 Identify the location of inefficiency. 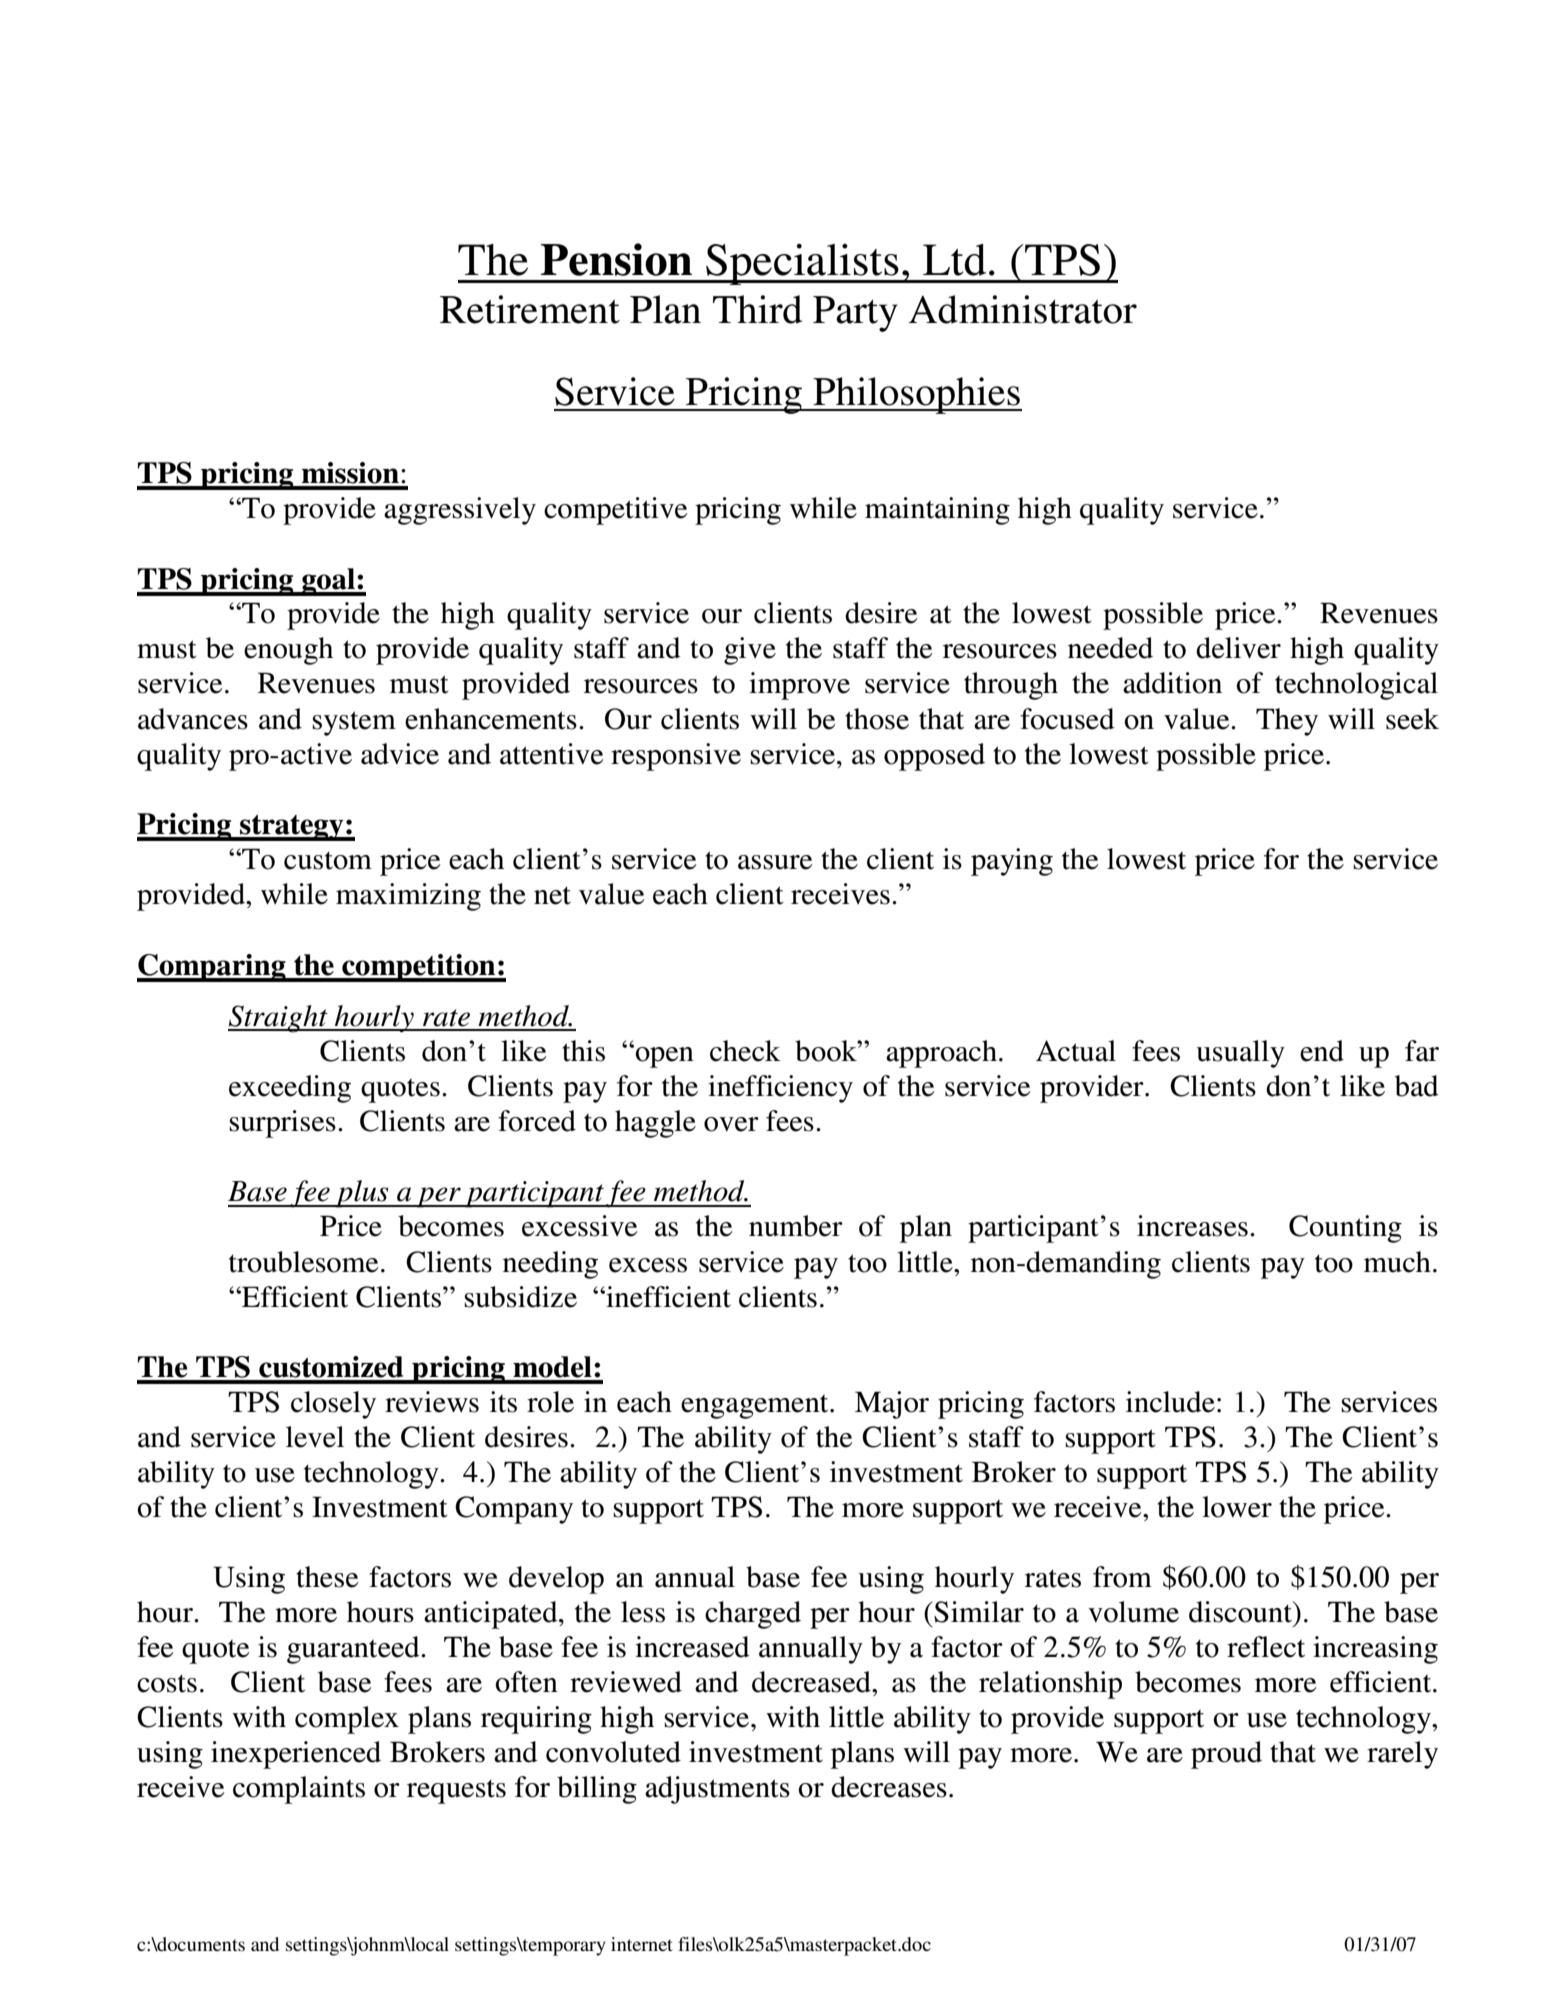
(780, 1089).
